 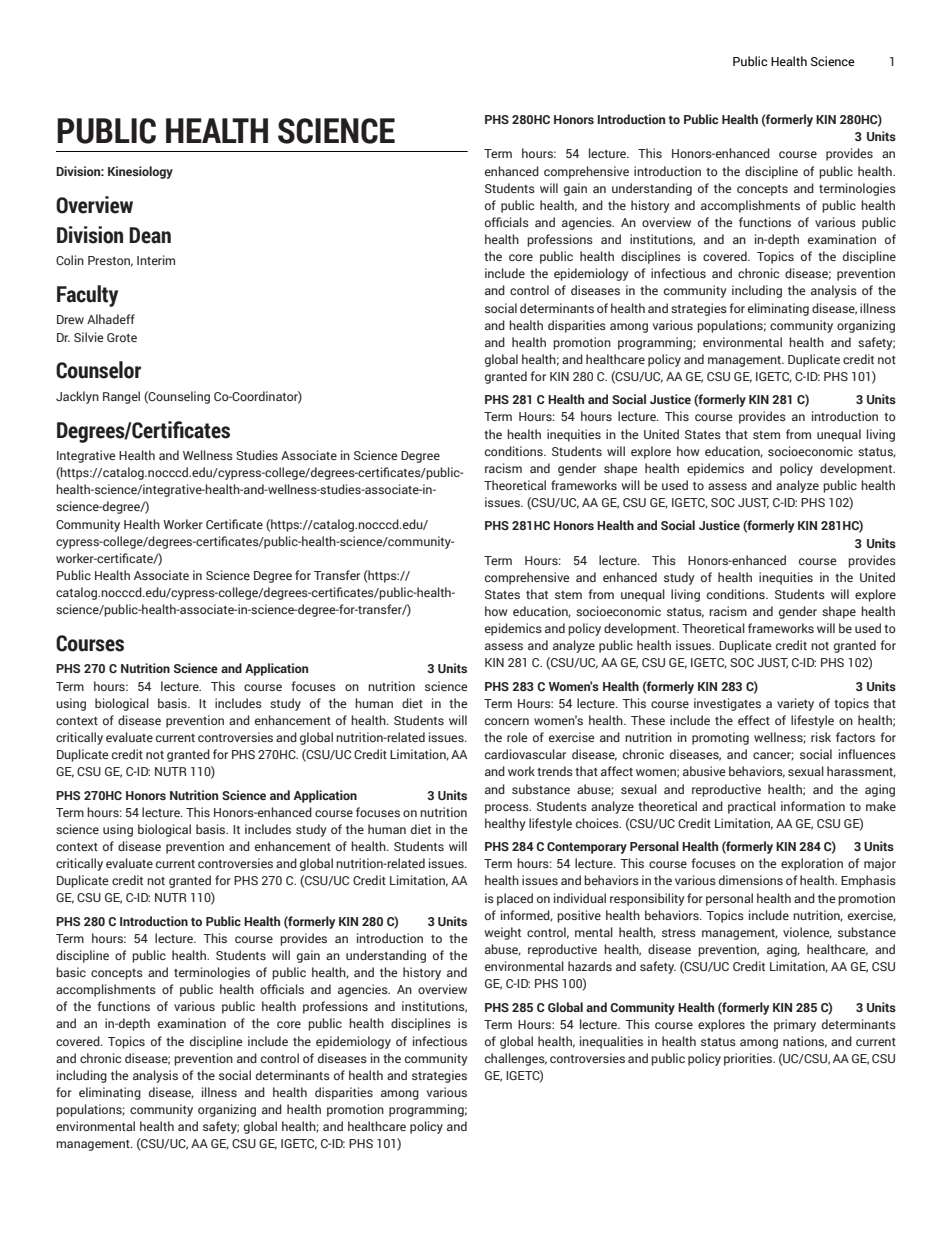 I want to click on inequalities, so click(x=611, y=1042).
